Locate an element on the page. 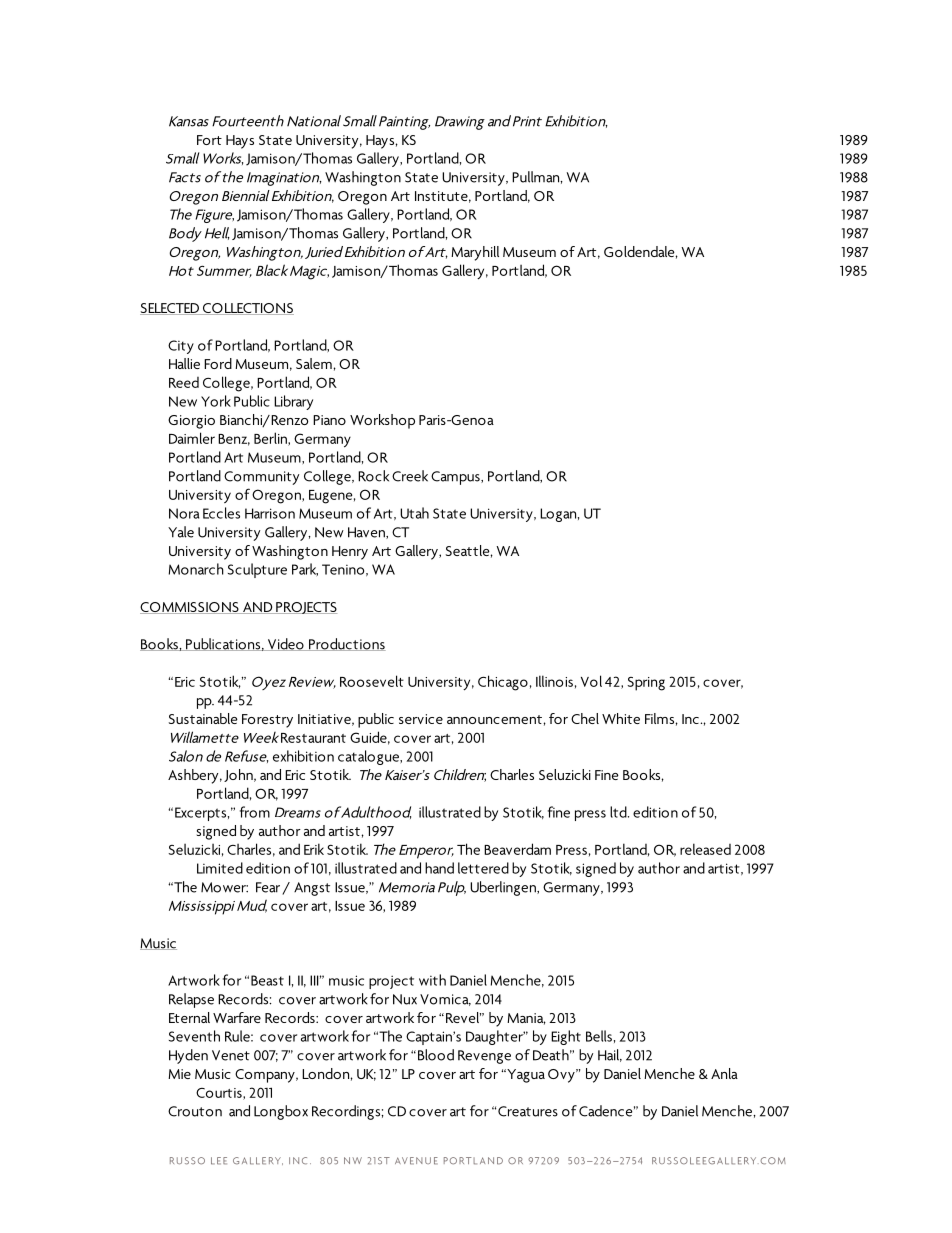 This image has height=1233, width=952. Creek is located at coordinates (410, 476).
